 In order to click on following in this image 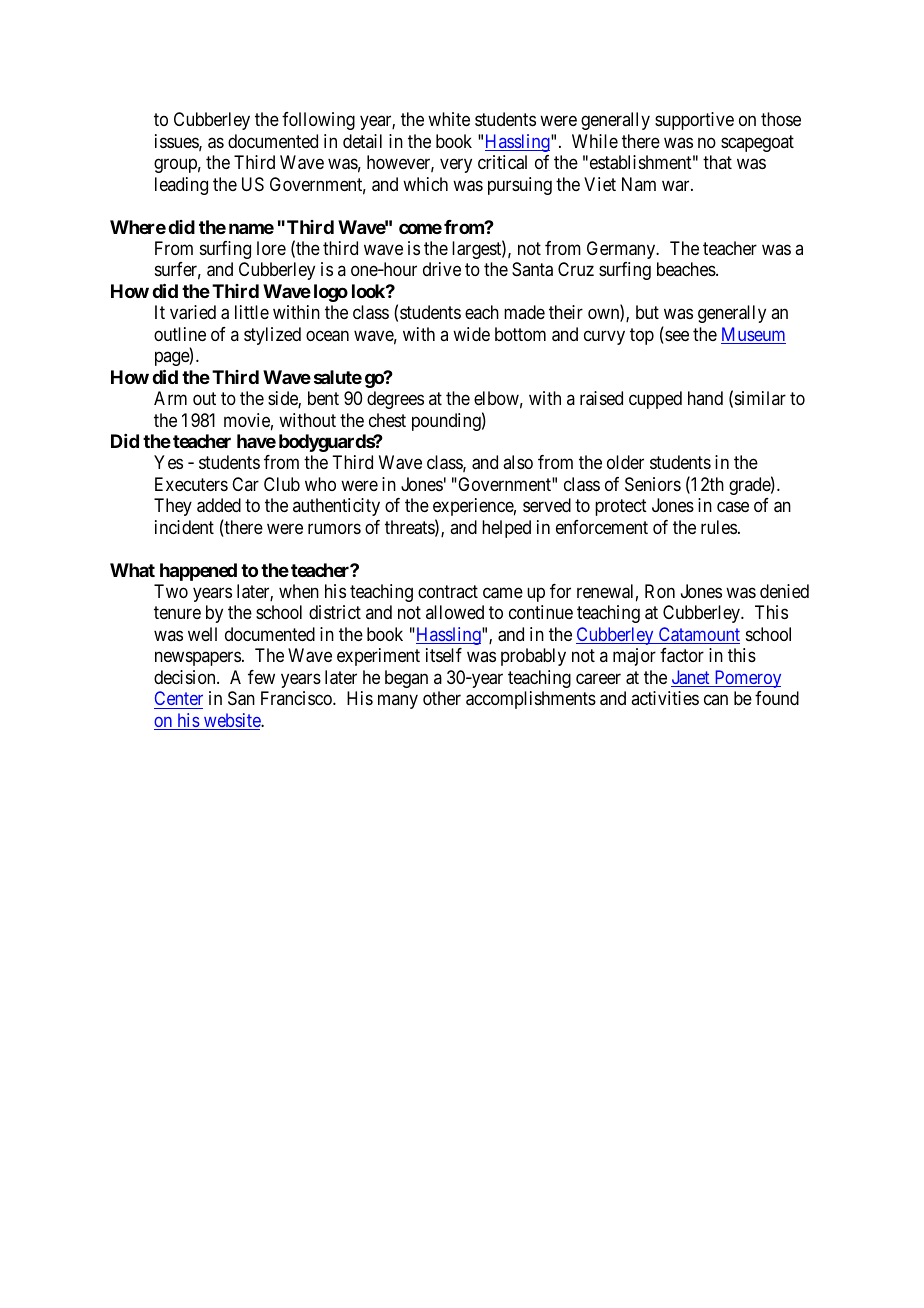, I will do `click(318, 121)`.
